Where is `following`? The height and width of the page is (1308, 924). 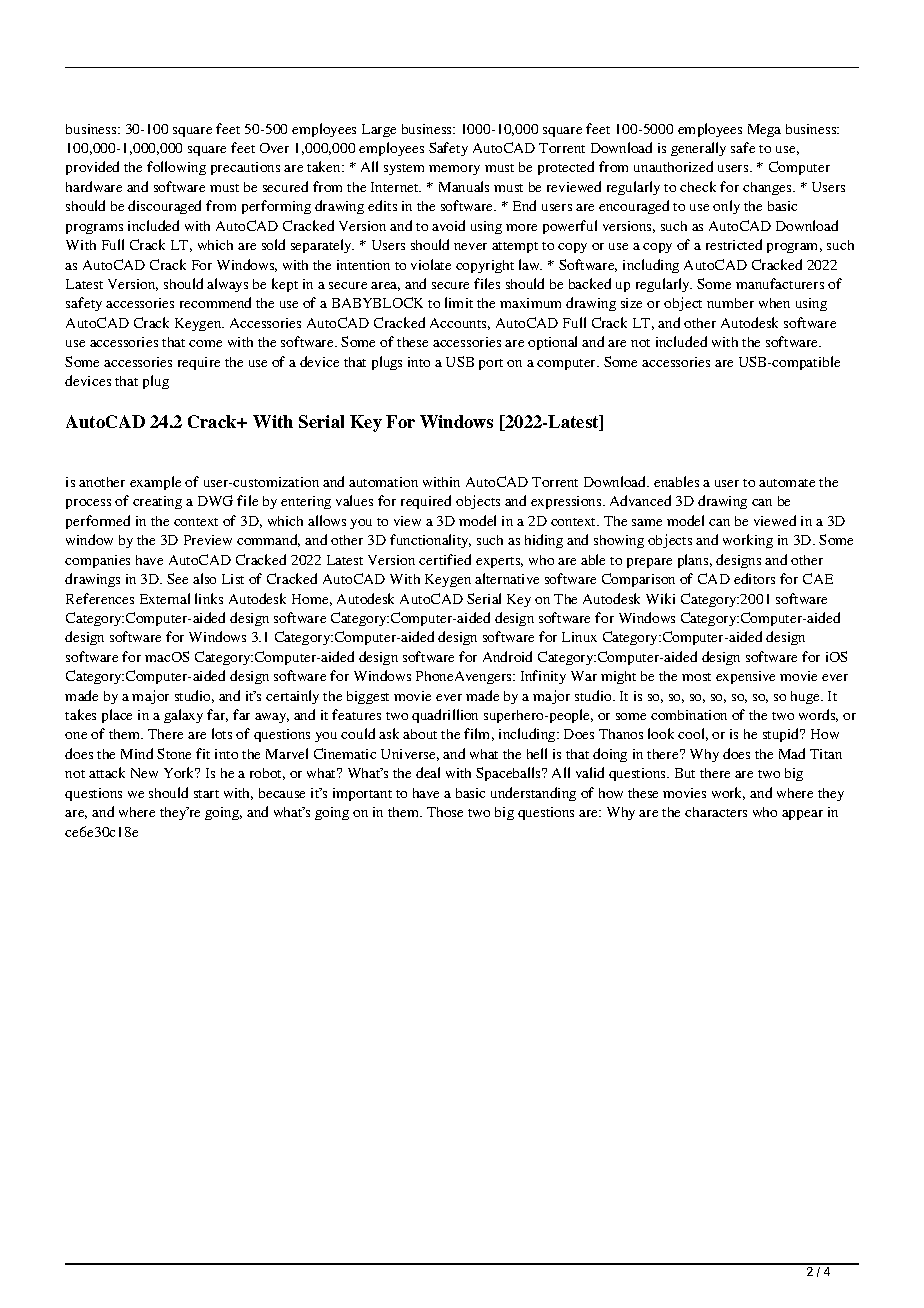 following is located at coordinates (176, 168).
